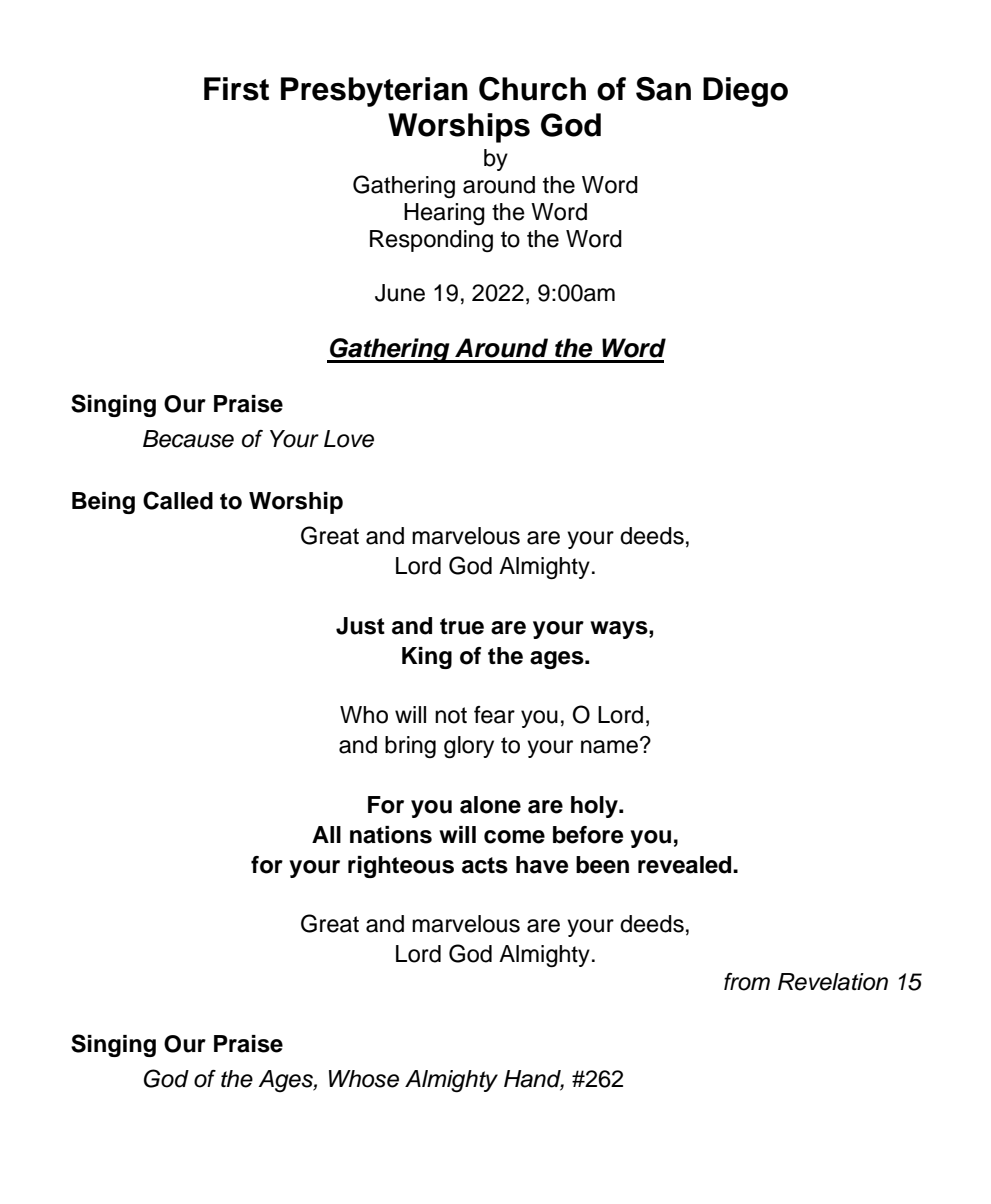 The width and height of the screenshot is (991, 1204). I want to click on Whose, so click(364, 1079).
